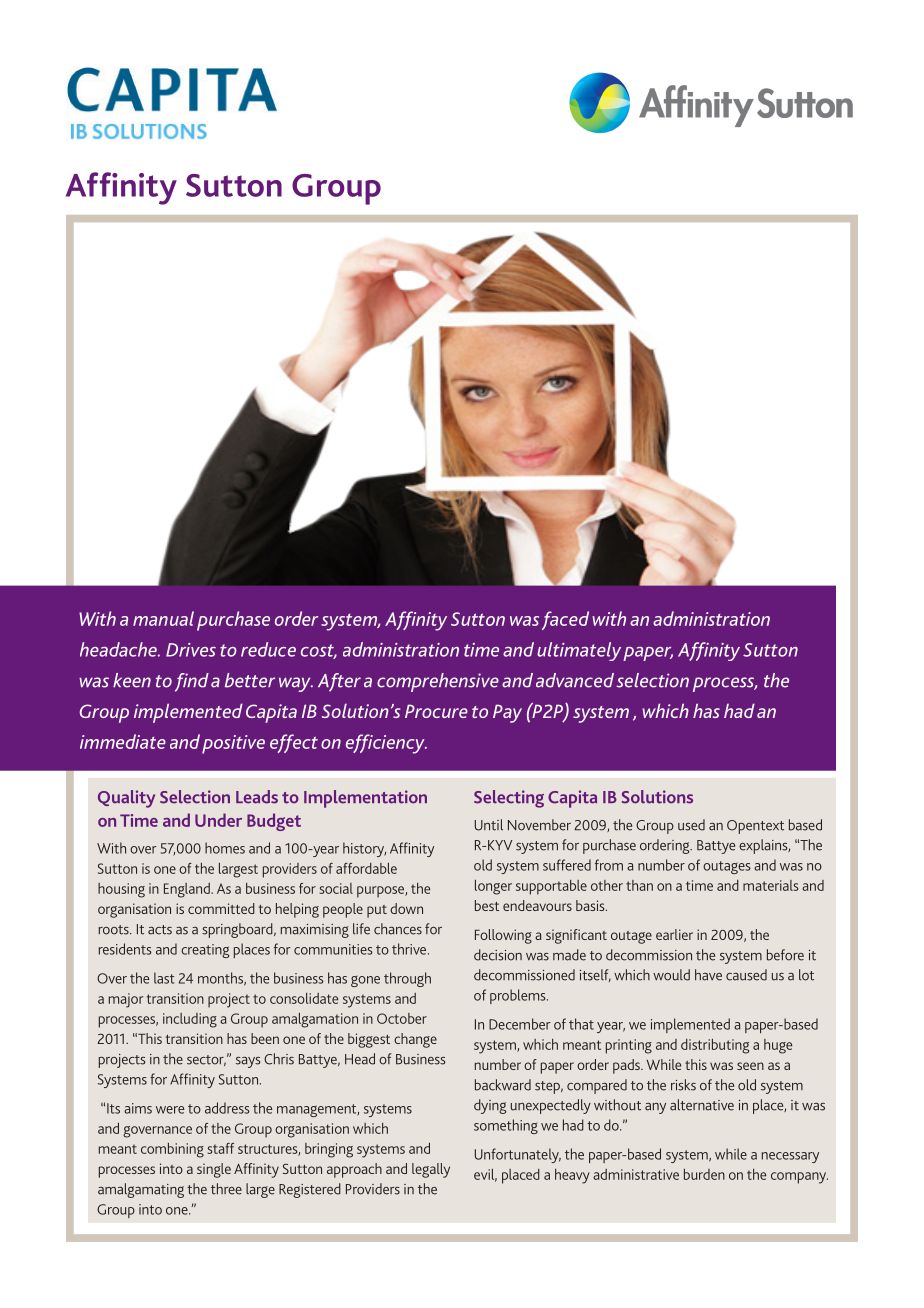  Describe the element at coordinates (715, 1046) in the page. I see `distributing` at that location.
